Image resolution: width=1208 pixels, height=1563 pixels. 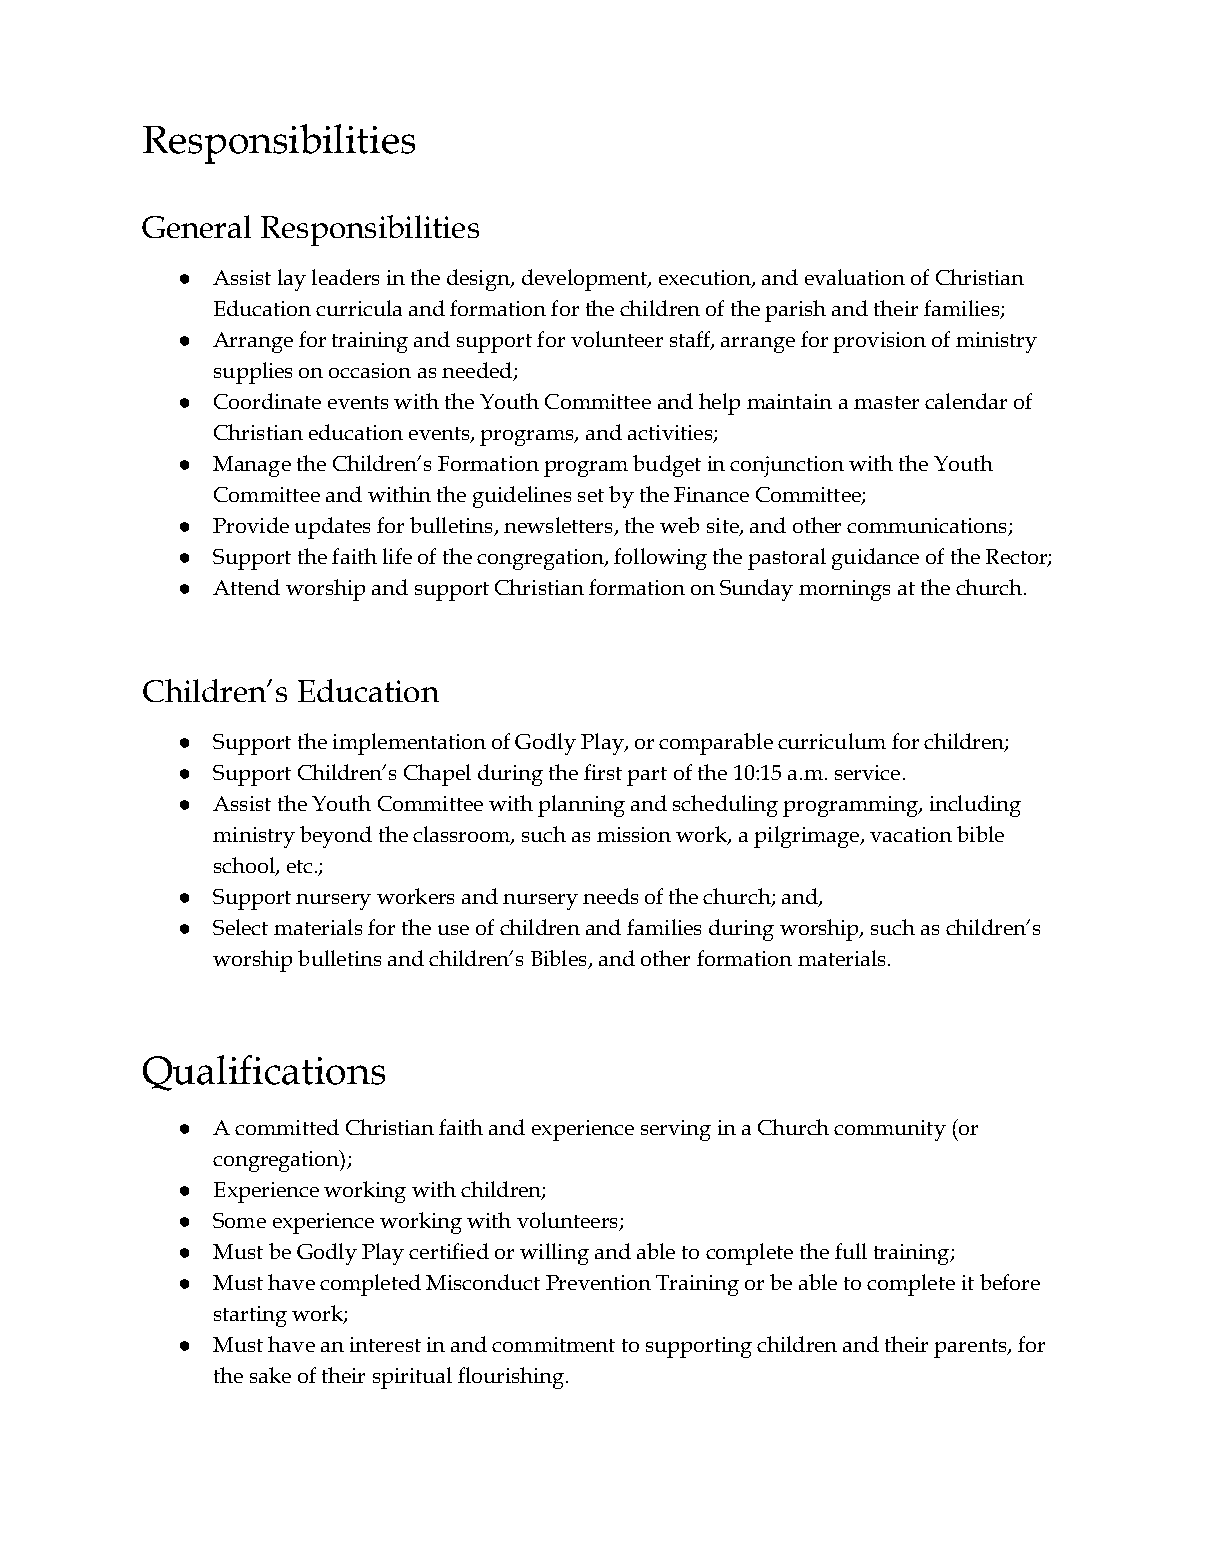 What do you see at coordinates (336, 837) in the page?
I see `beyond` at bounding box center [336, 837].
